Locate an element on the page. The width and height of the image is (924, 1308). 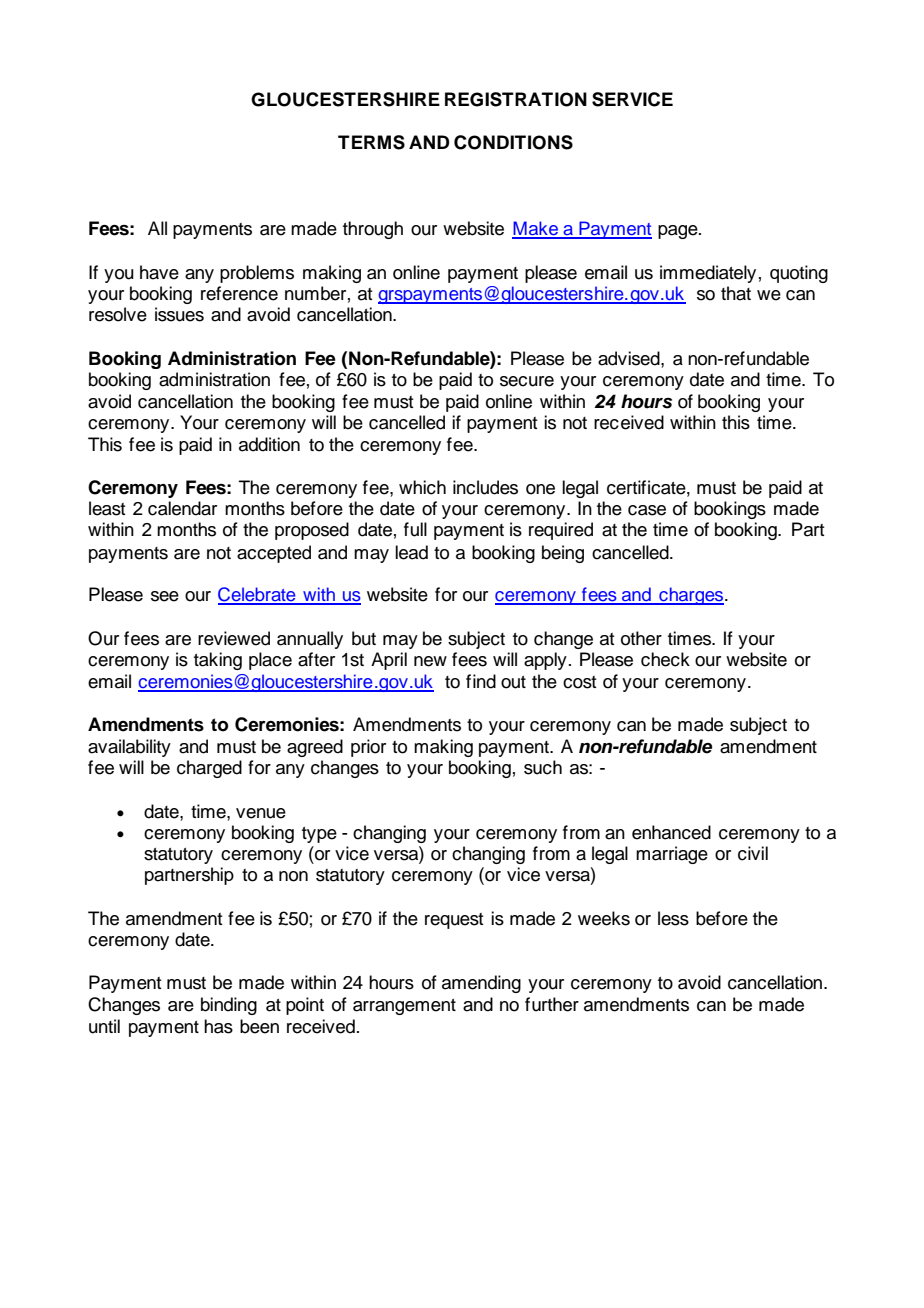
TERMS is located at coordinates (371, 142).
